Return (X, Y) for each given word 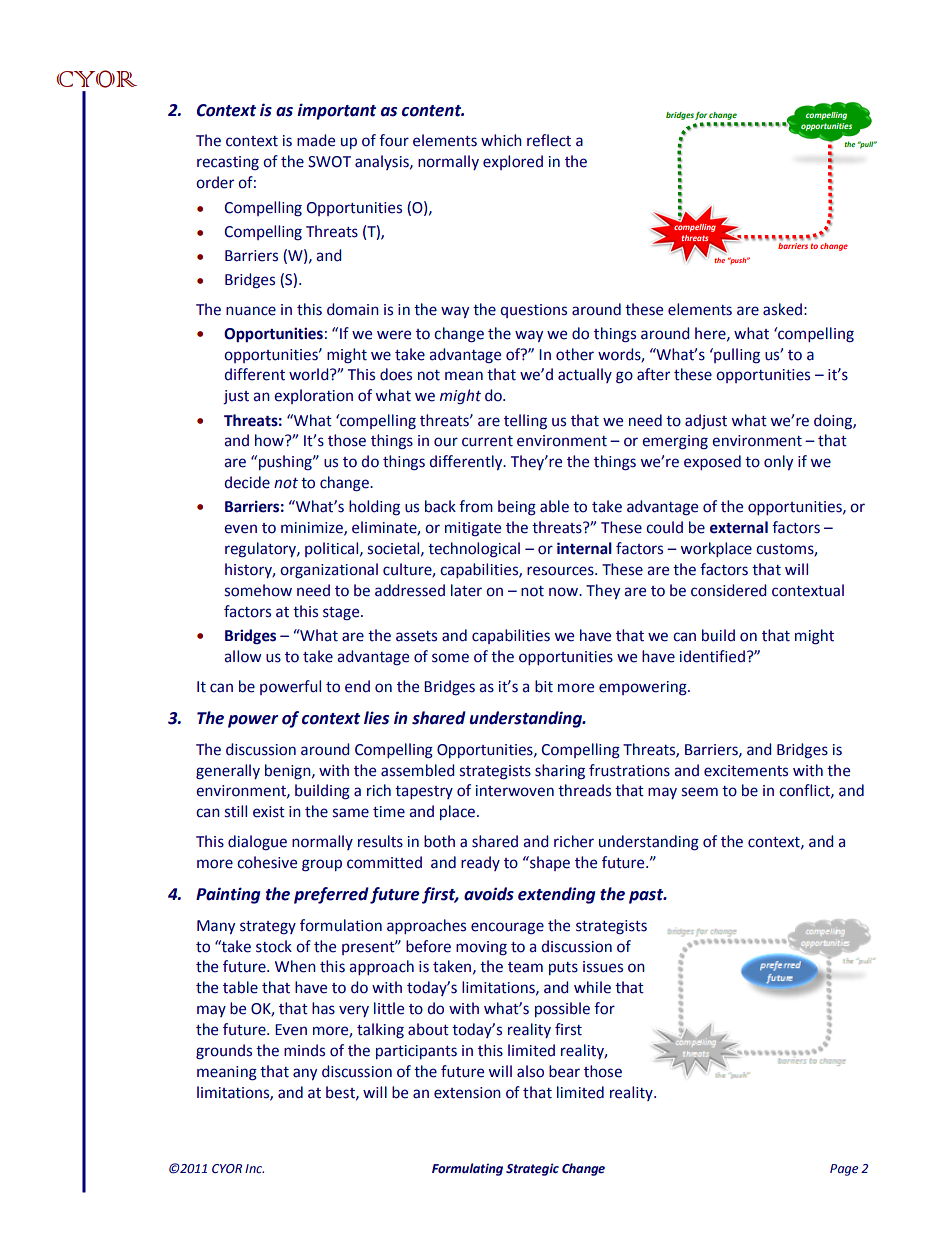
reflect (549, 140)
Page (844, 1170)
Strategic (532, 1169)
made (316, 140)
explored (513, 162)
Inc (254, 1168)
